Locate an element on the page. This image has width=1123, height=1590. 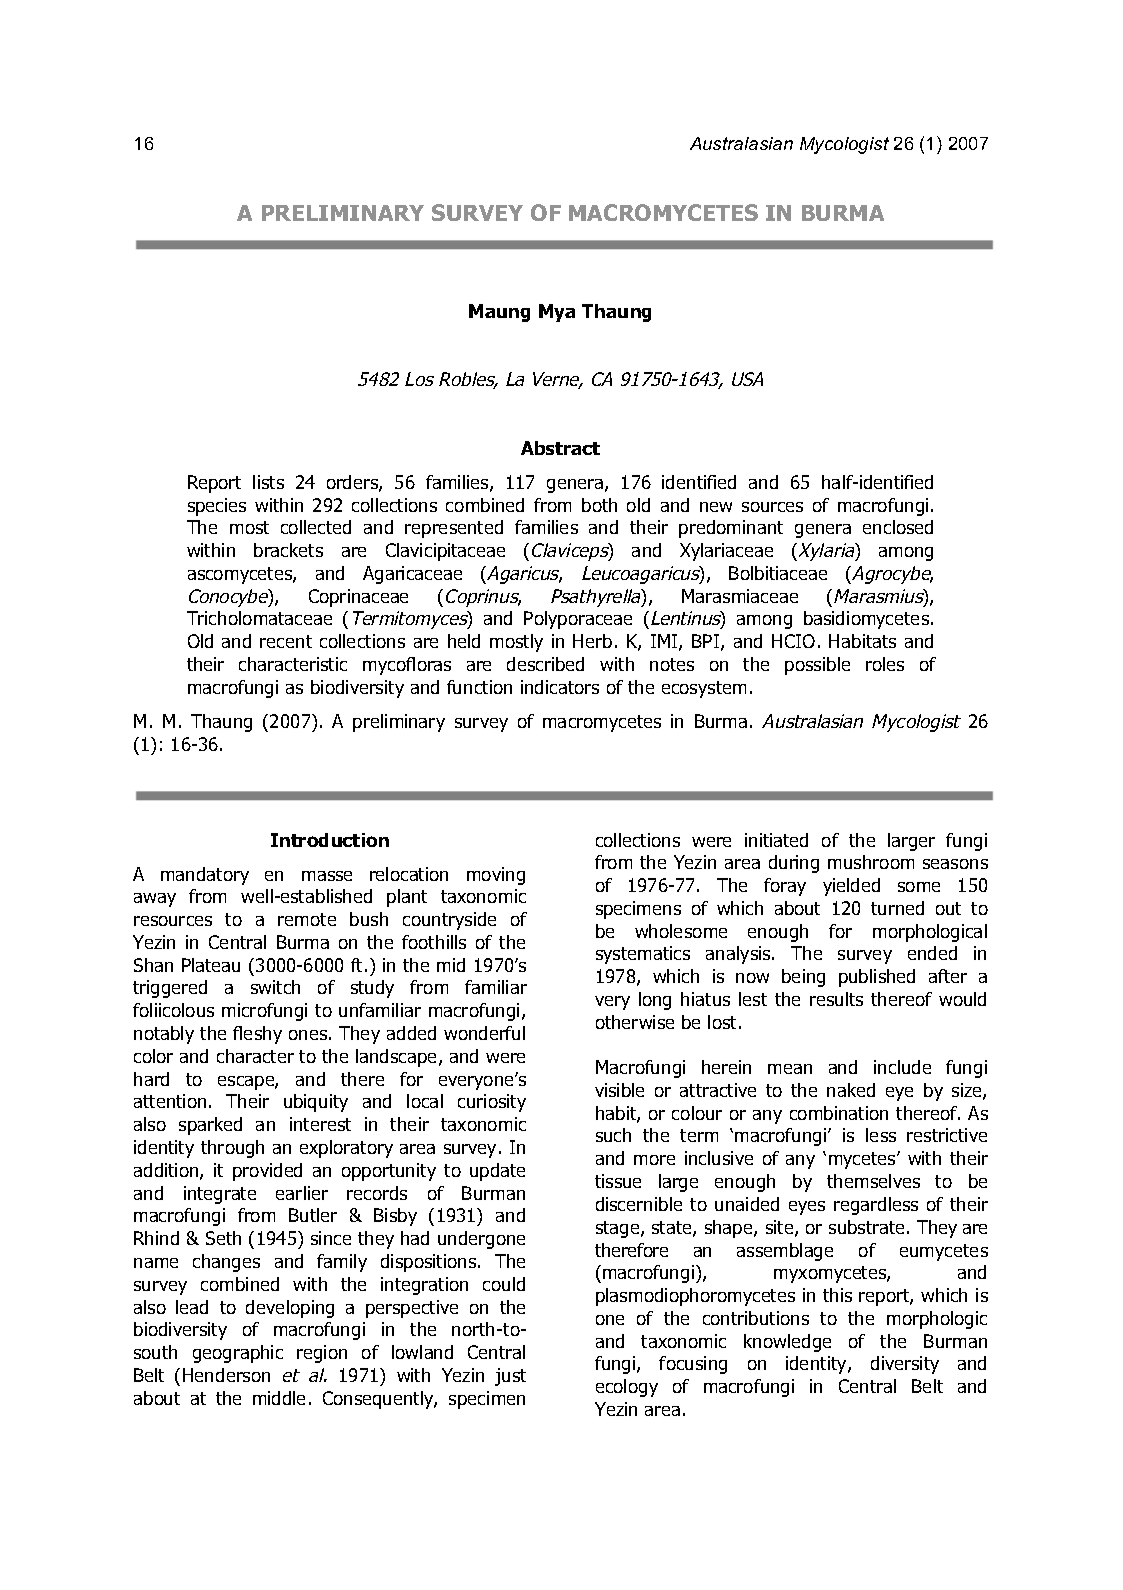
Mya is located at coordinates (557, 313).
